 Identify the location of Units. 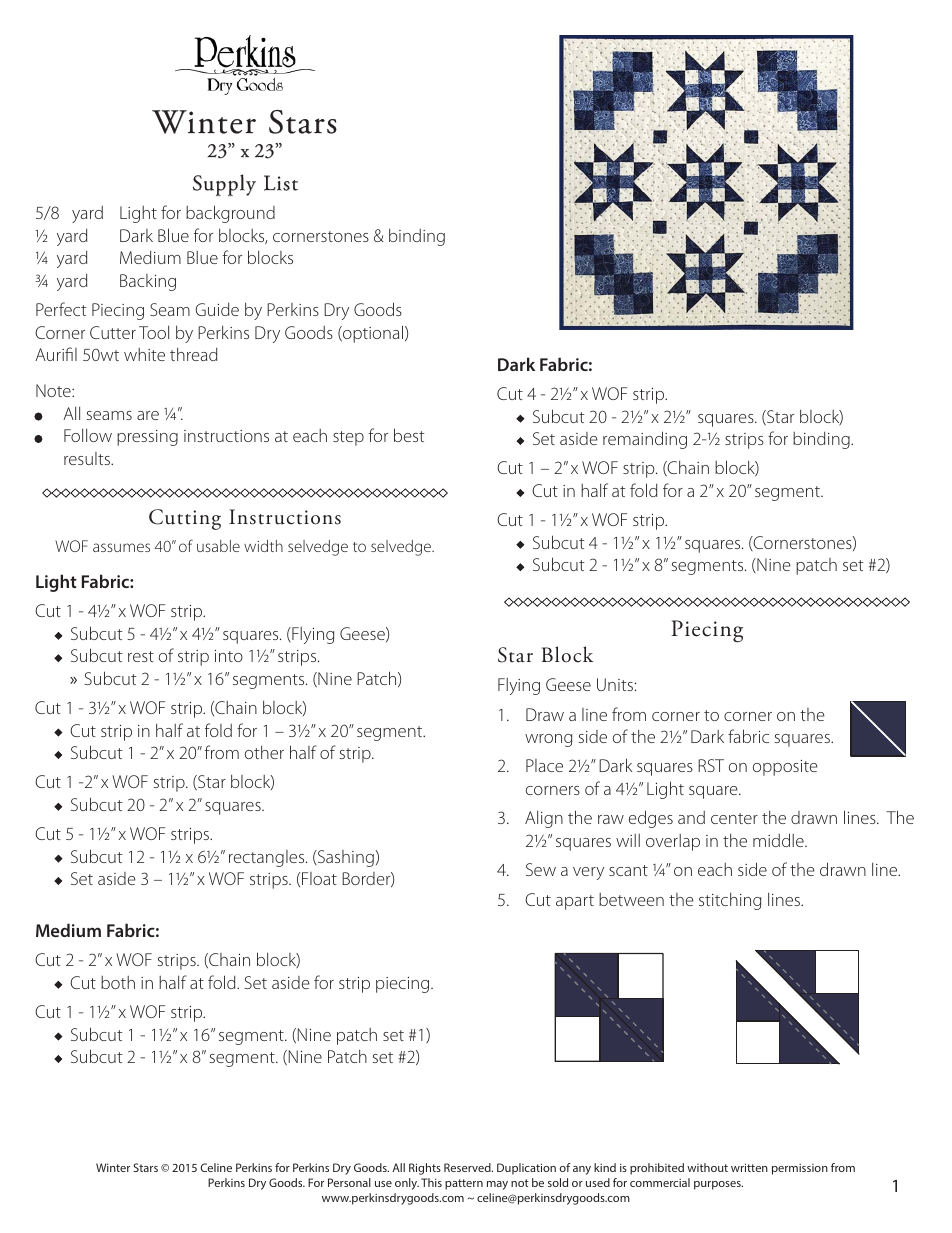
(615, 684).
